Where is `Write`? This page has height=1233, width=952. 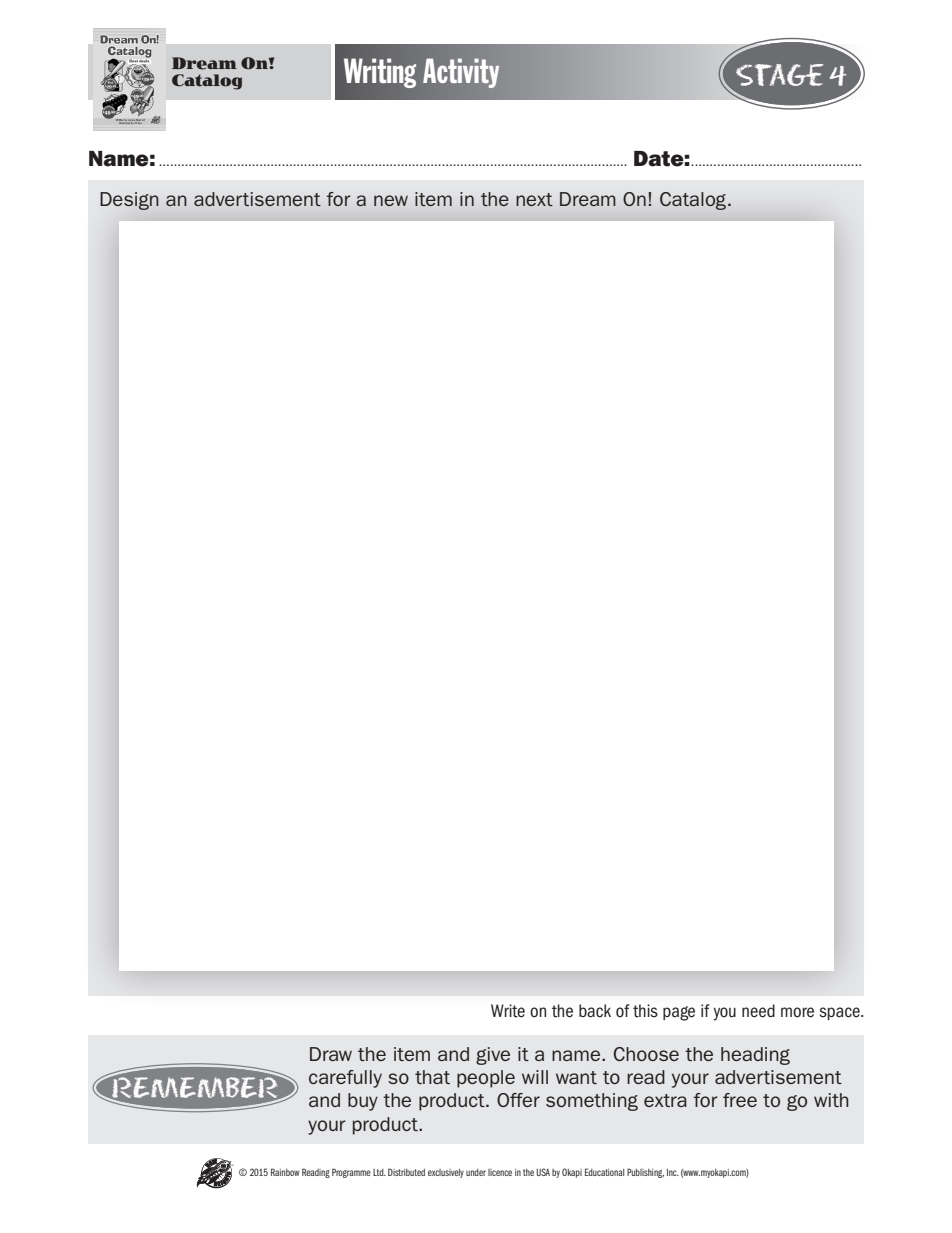 Write is located at coordinates (508, 1011).
